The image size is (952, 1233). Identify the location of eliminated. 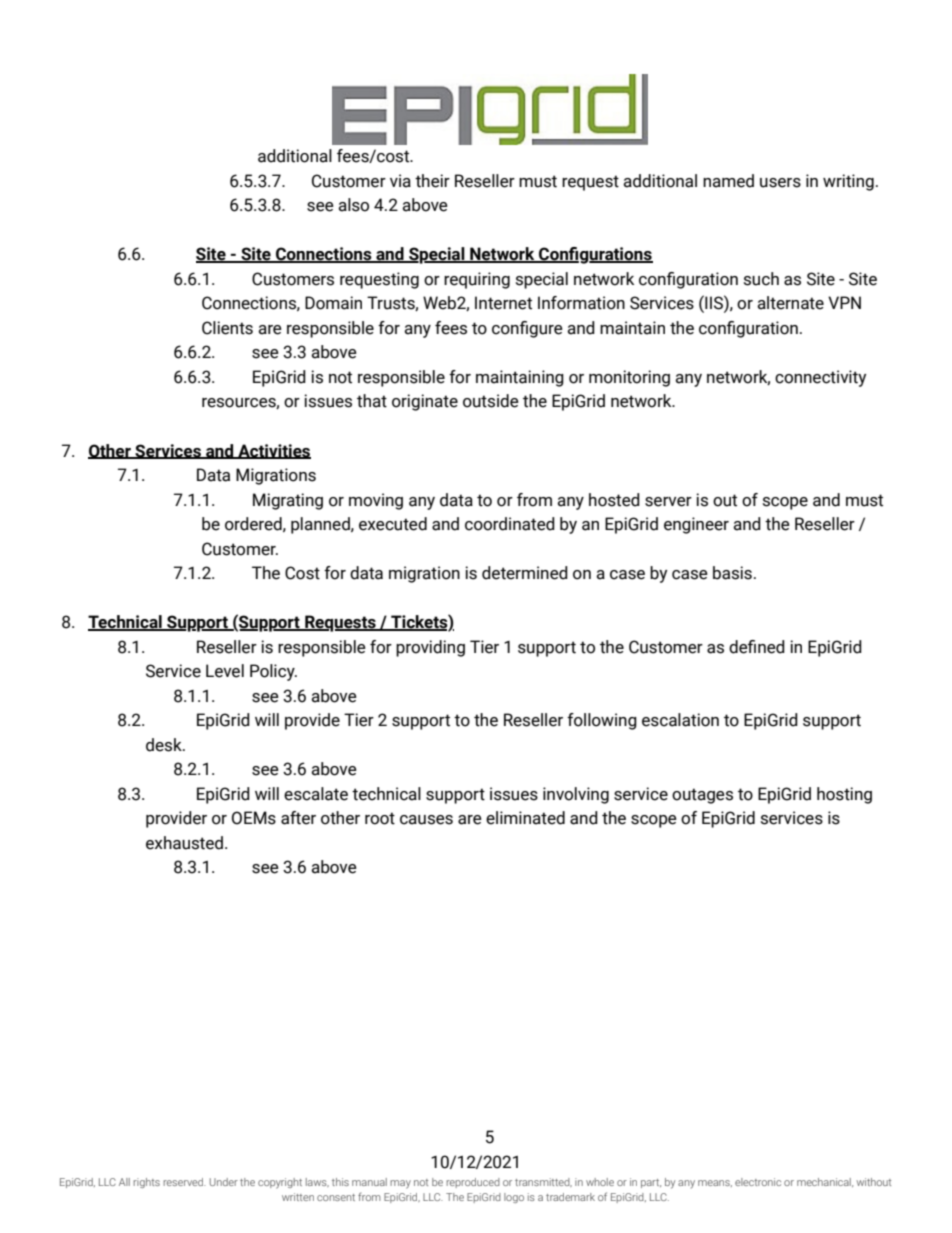
(525, 818).
